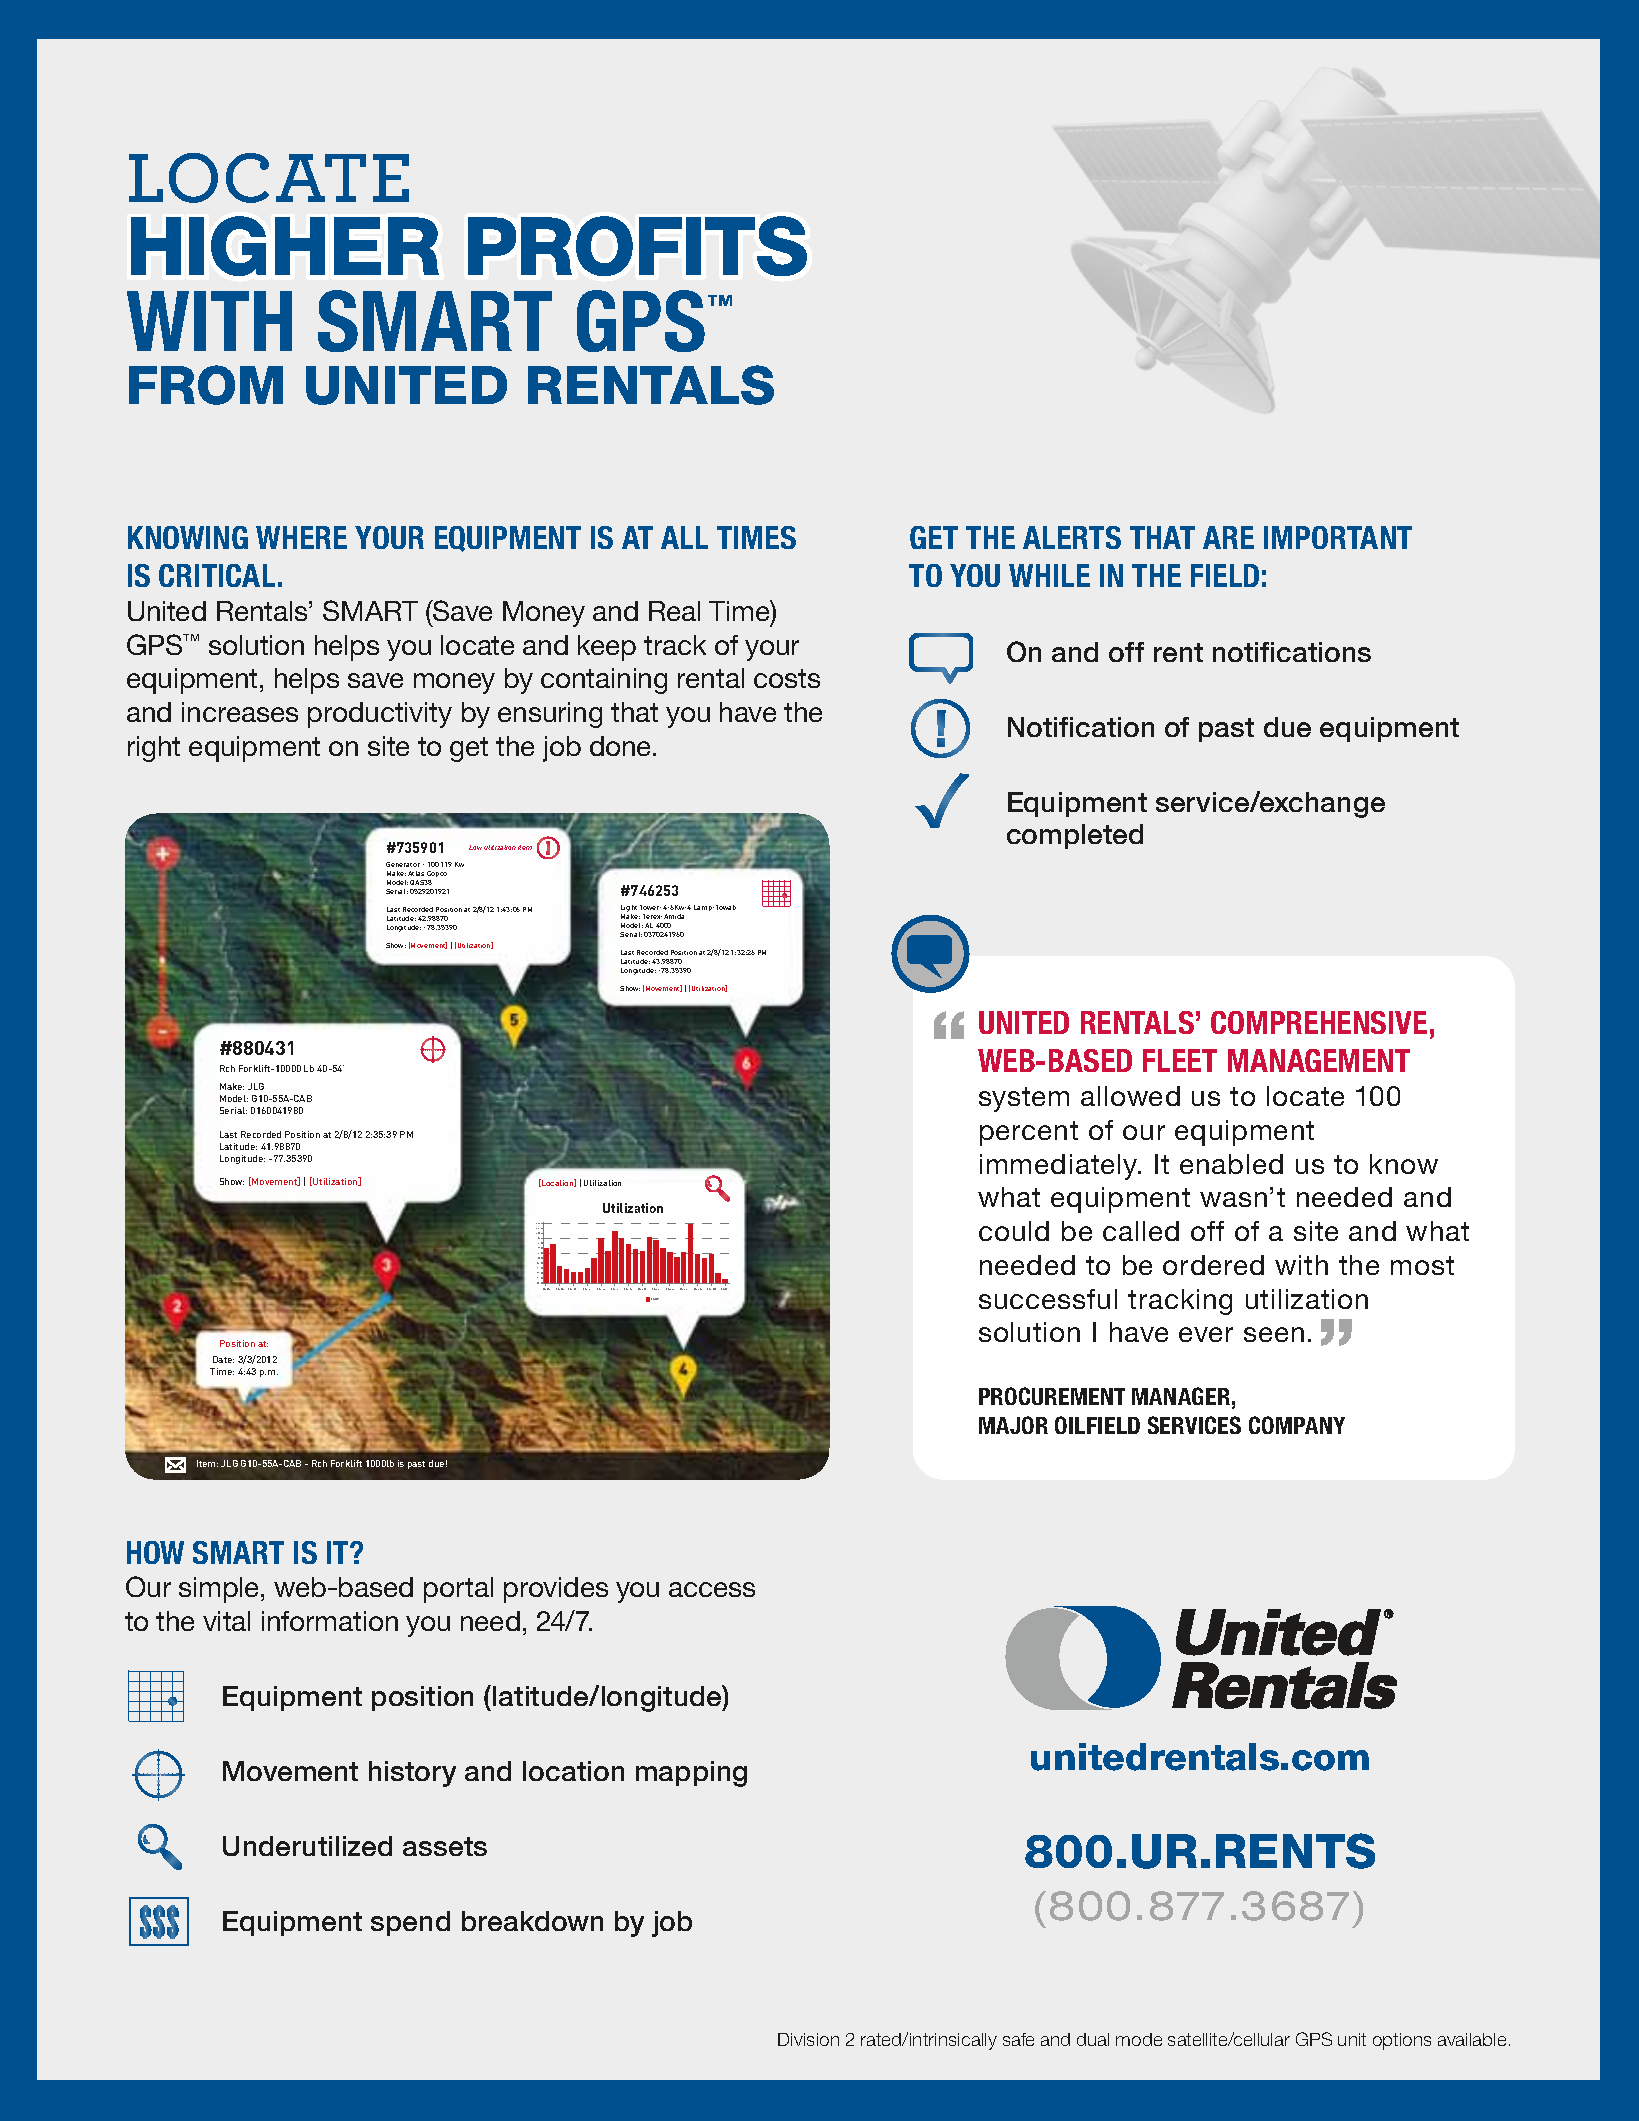 This screenshot has height=2121, width=1639. I want to click on percent, so click(1029, 1133).
